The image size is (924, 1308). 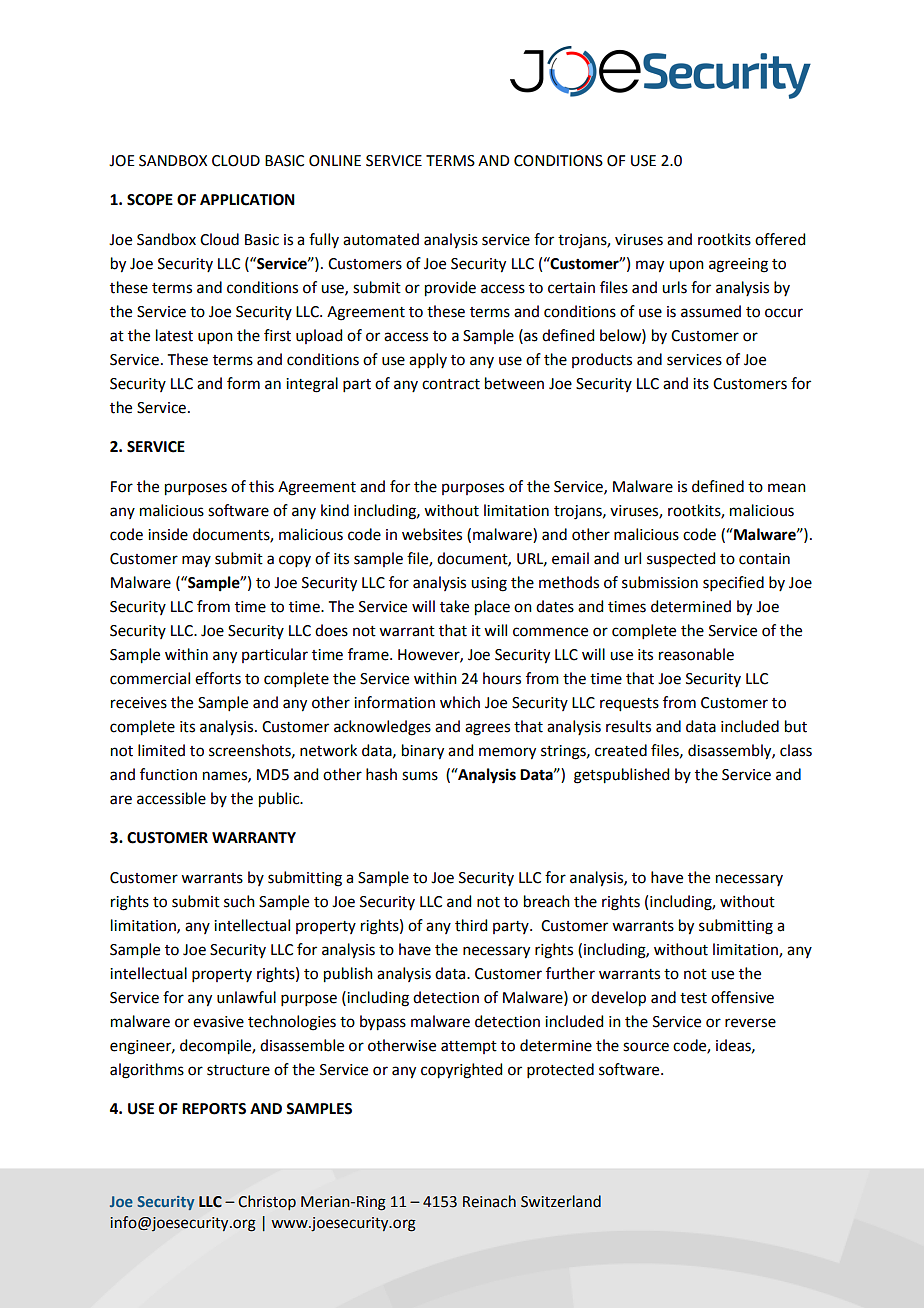 What do you see at coordinates (780, 239) in the screenshot?
I see `offered` at bounding box center [780, 239].
